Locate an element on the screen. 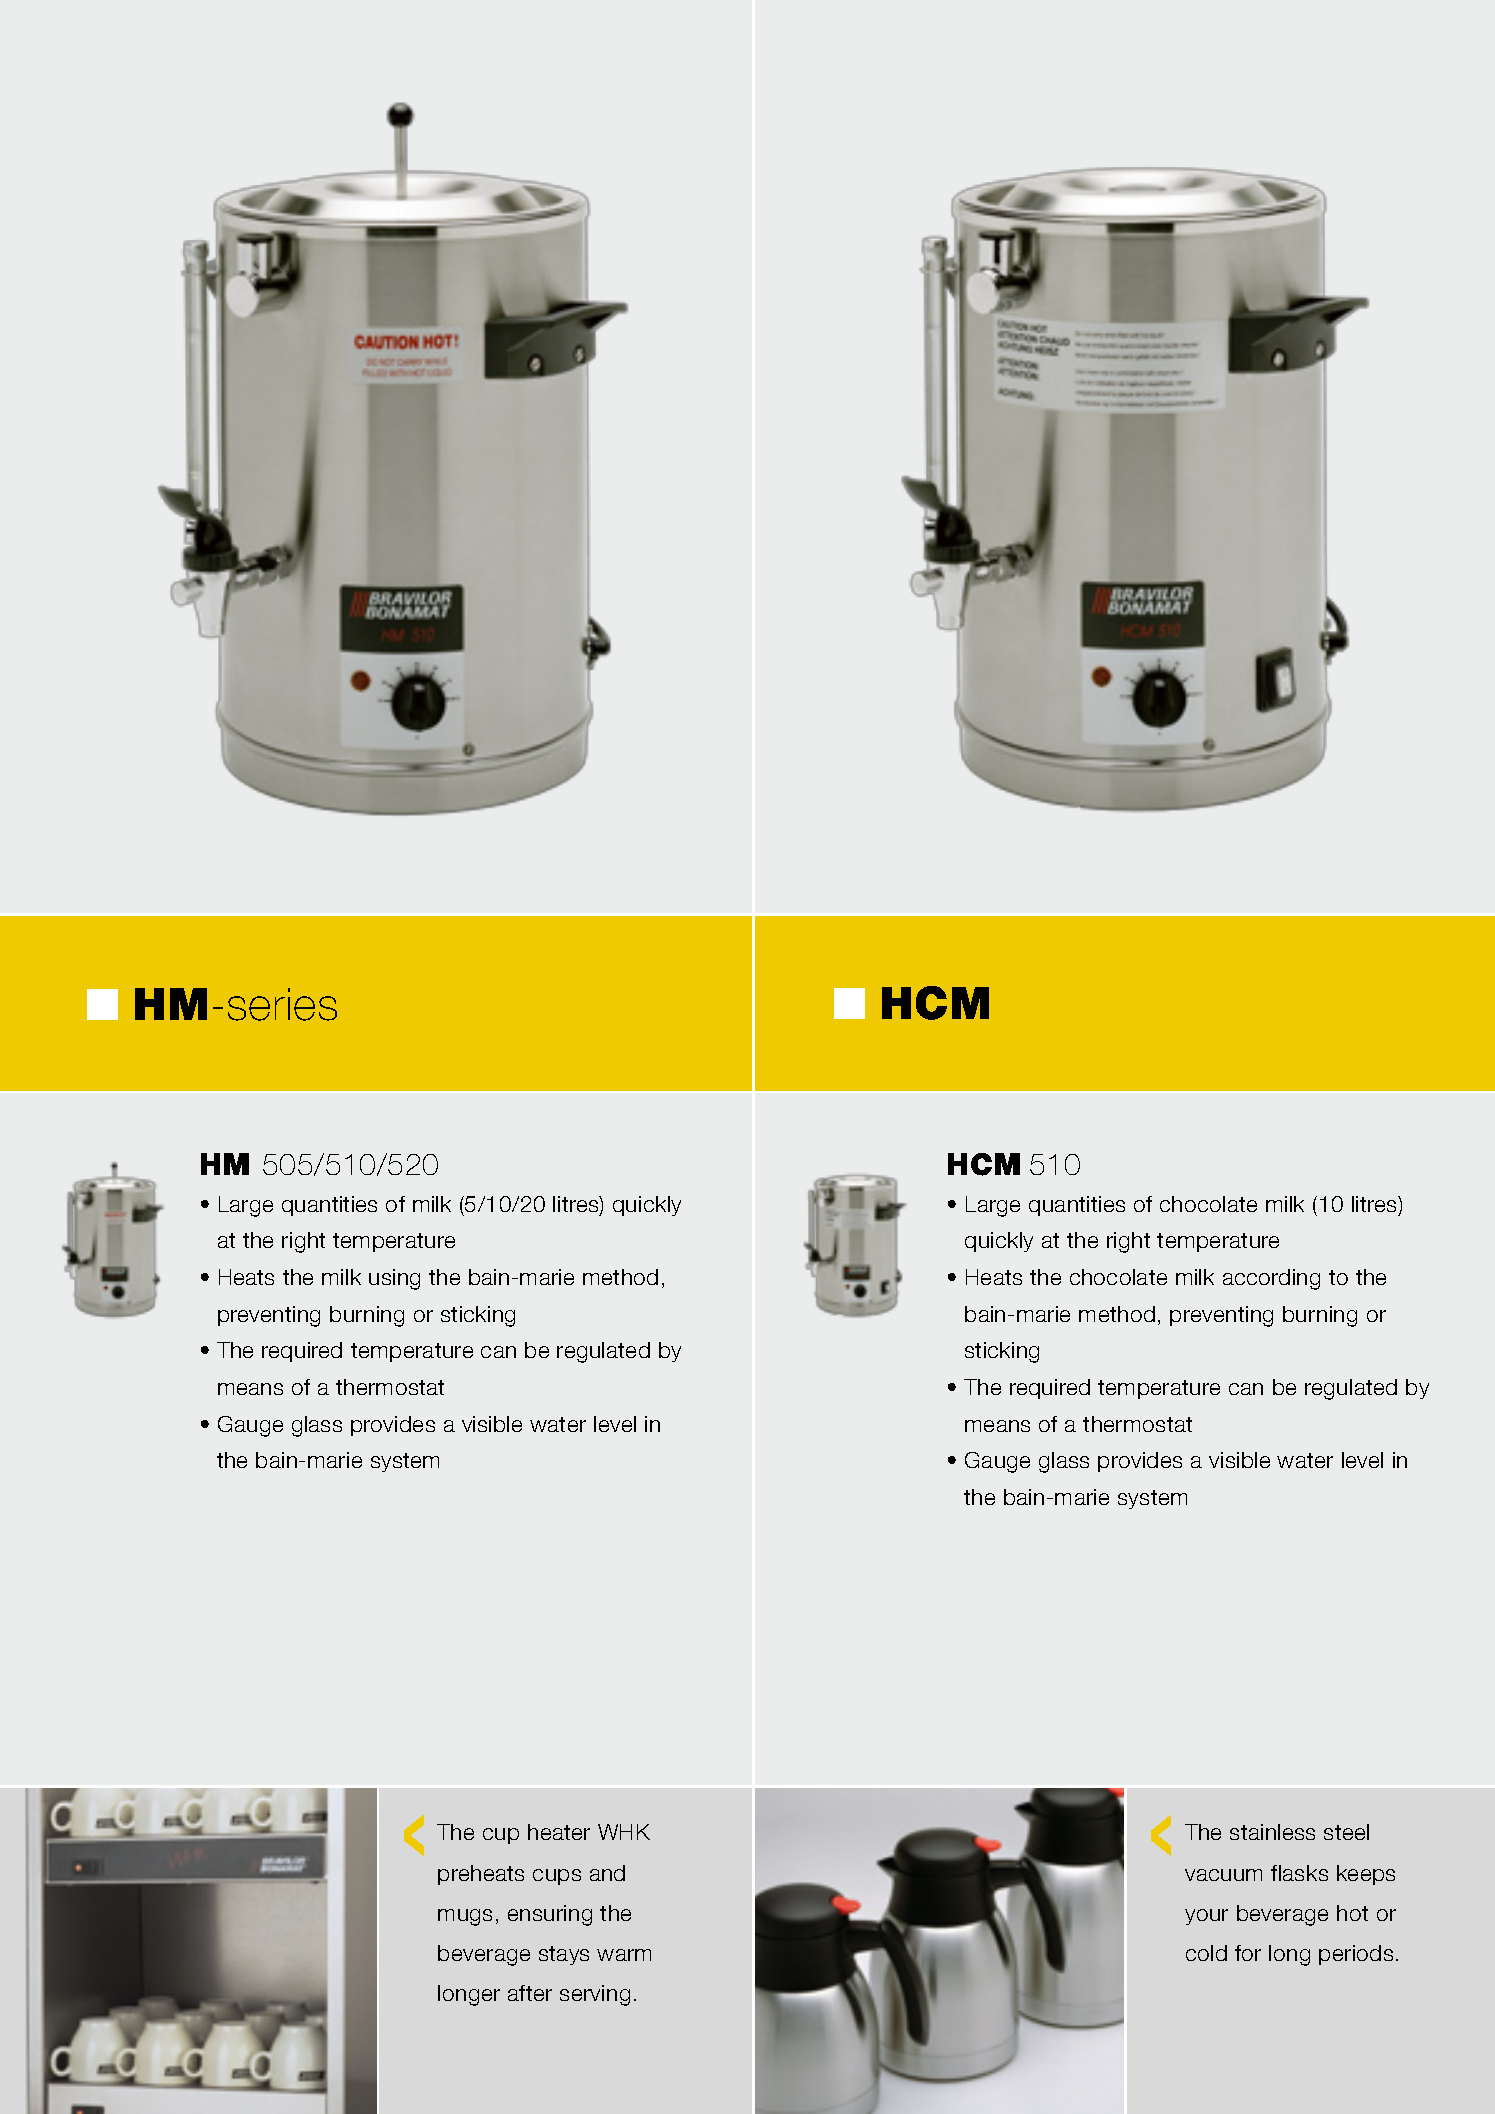 Image resolution: width=1495 pixels, height=2114 pixels. stainless is located at coordinates (1272, 1832).
